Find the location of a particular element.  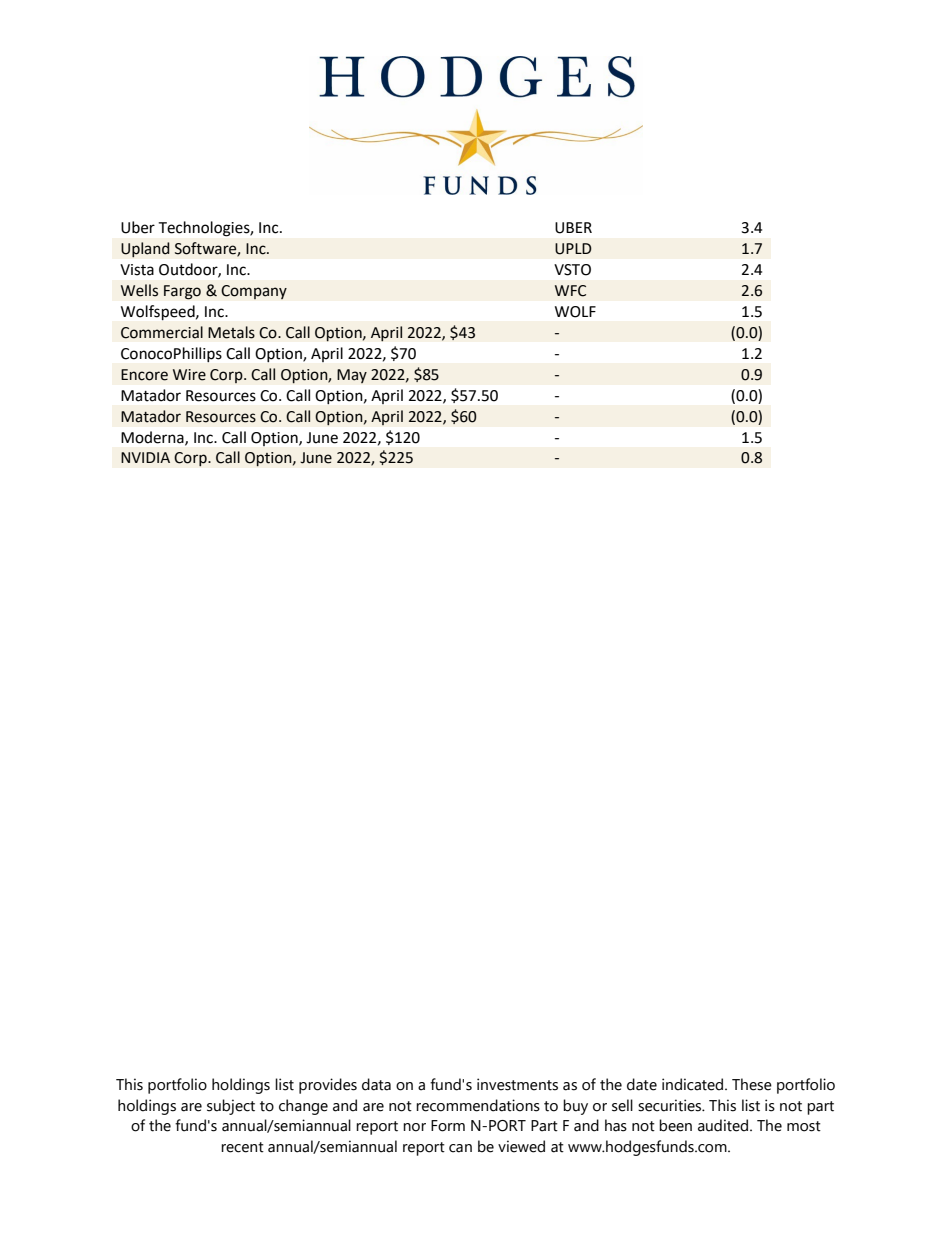

These is located at coordinates (752, 1084).
